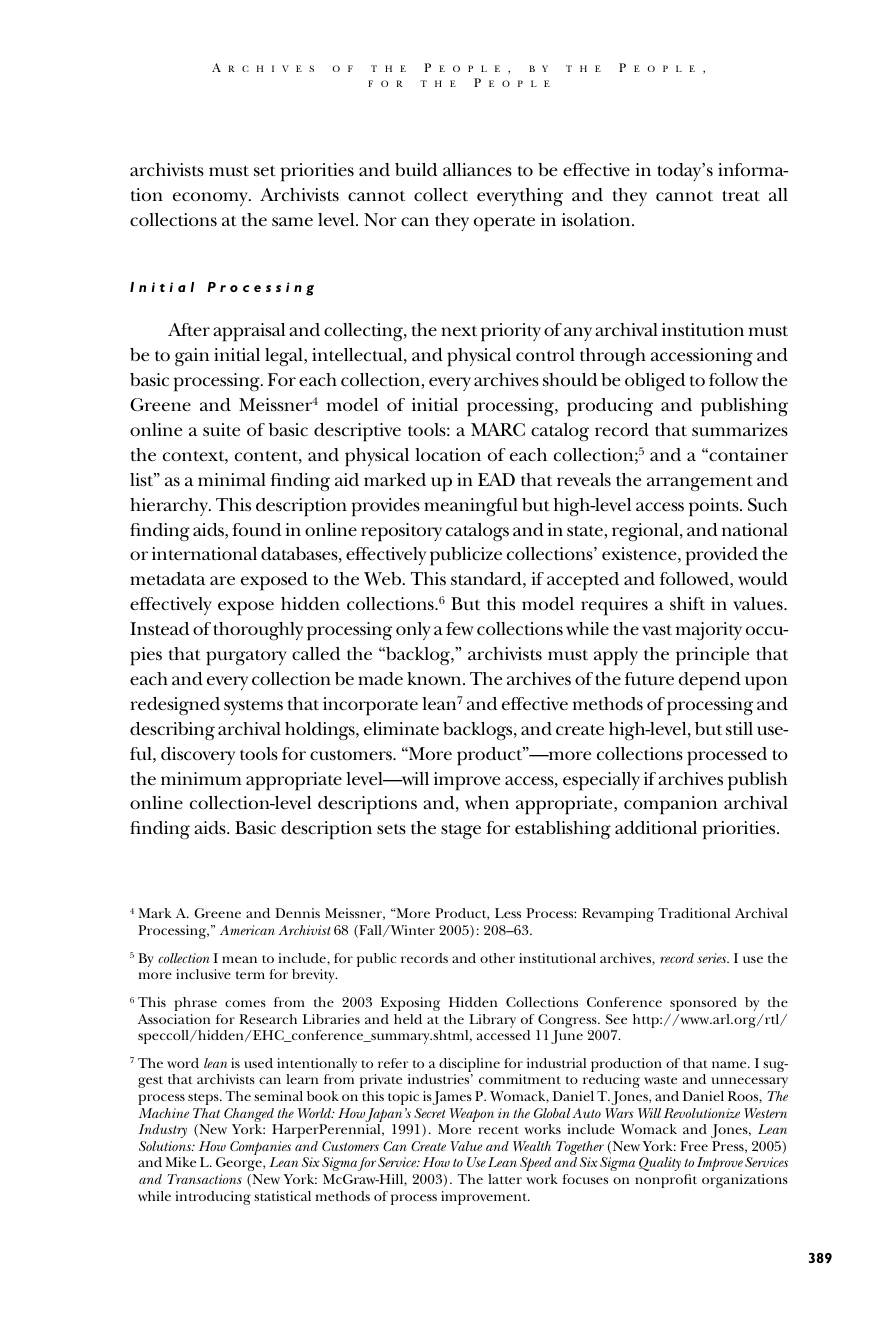 This screenshot has height=1328, width=896. What do you see at coordinates (292, 222) in the screenshot?
I see `same` at bounding box center [292, 222].
